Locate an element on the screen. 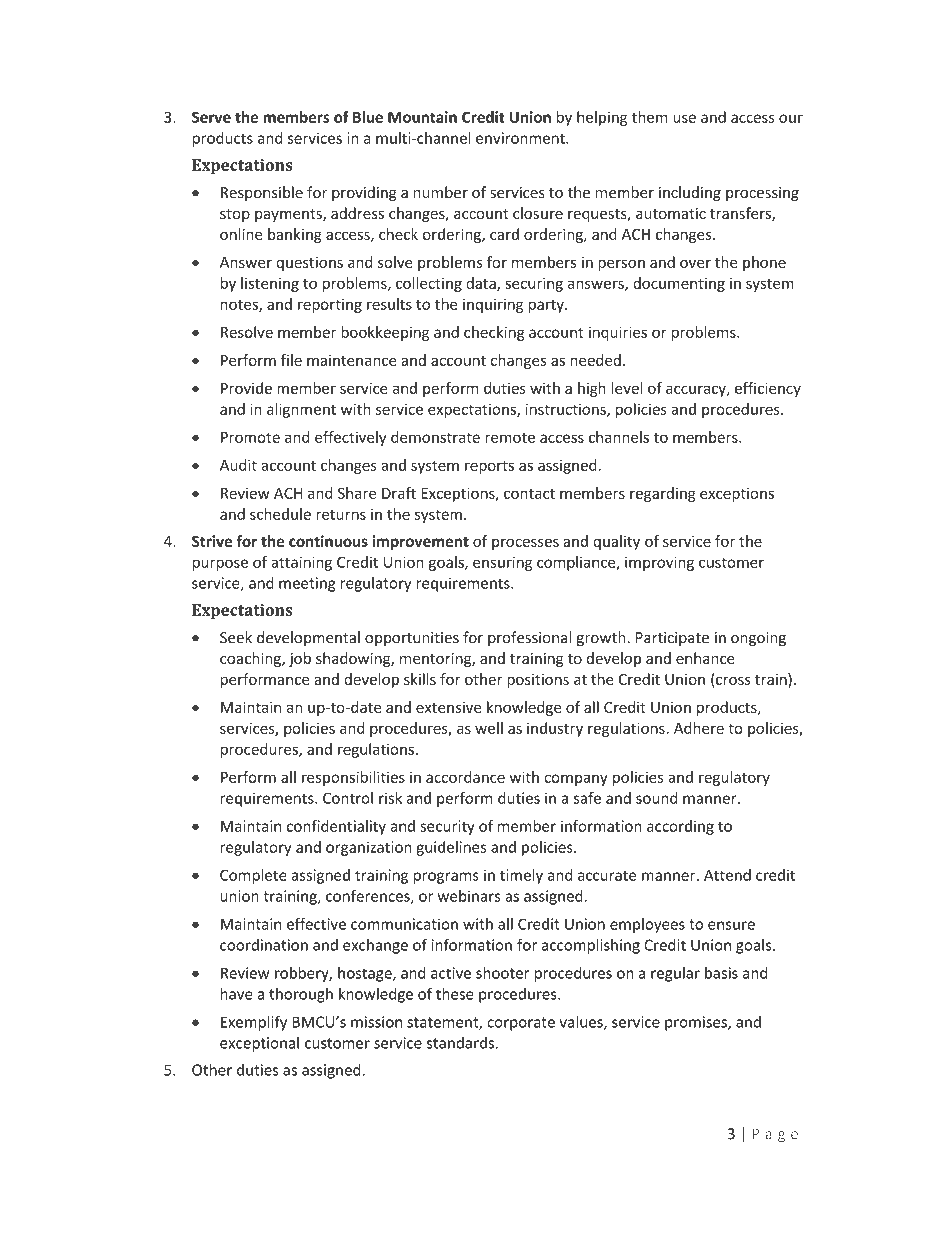 The height and width of the screenshot is (1233, 952). well is located at coordinates (489, 728).
